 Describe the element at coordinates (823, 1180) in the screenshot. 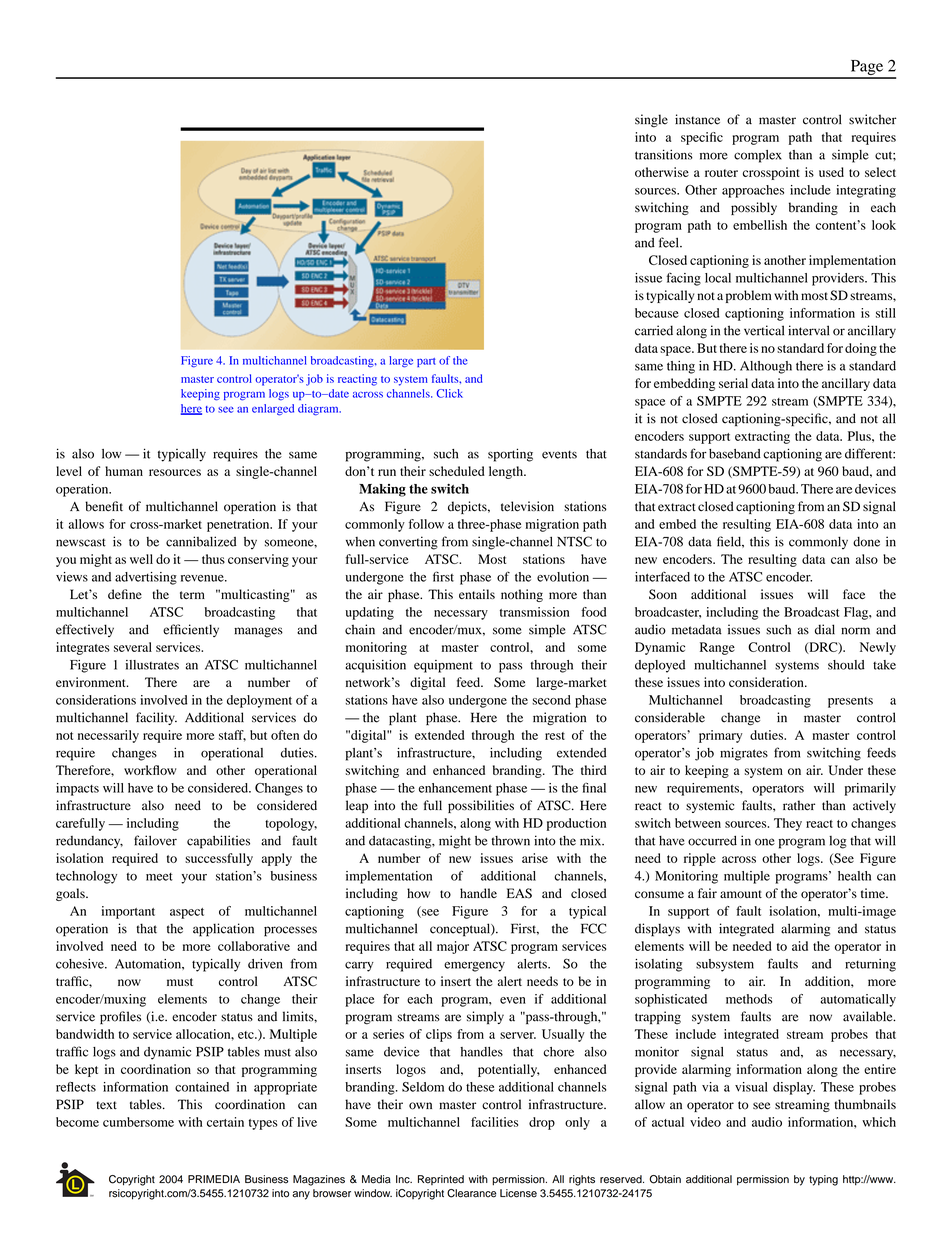

I see `typing` at that location.
